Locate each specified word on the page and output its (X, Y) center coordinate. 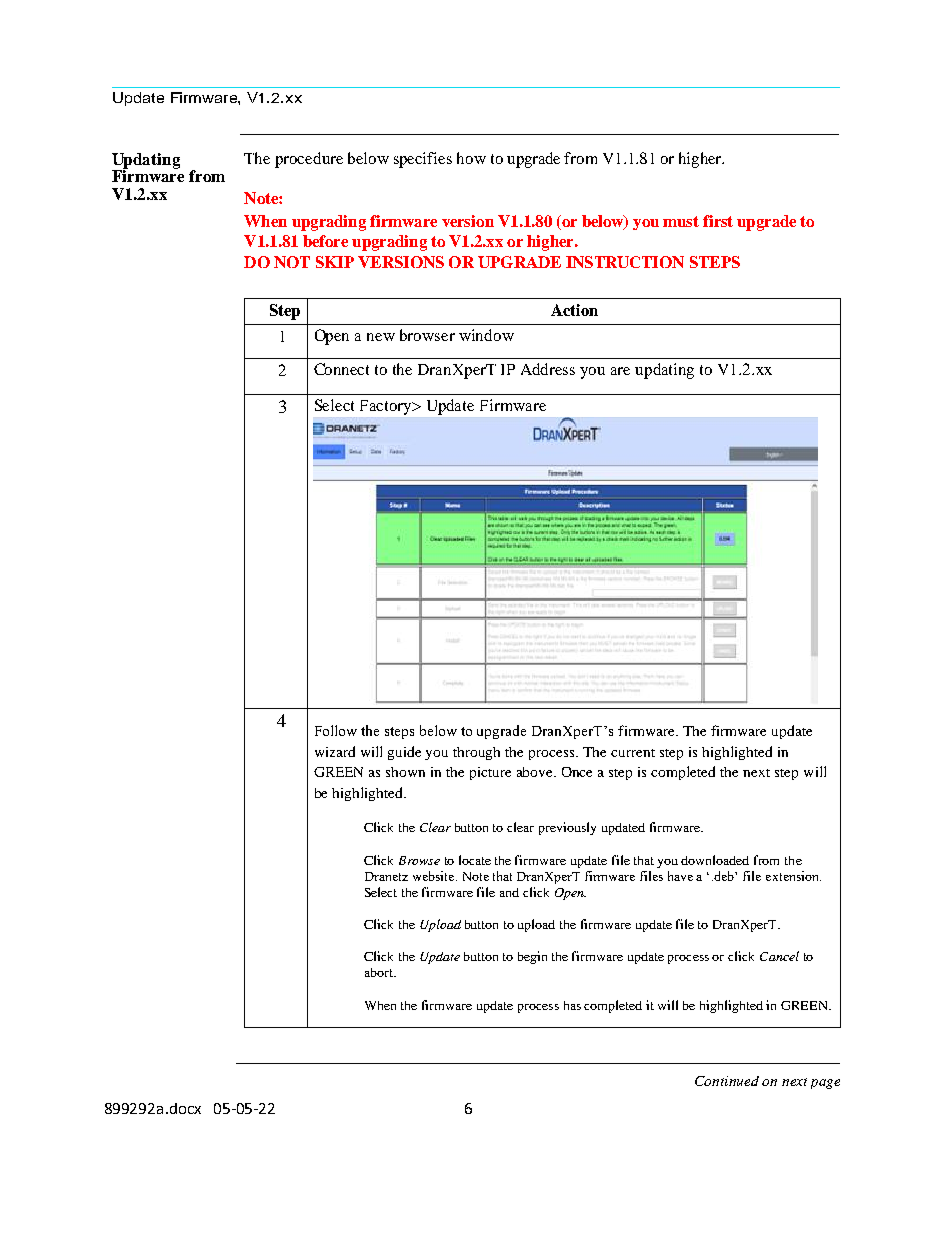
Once (577, 772)
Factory (387, 407)
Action (574, 310)
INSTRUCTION (625, 262)
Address (548, 369)
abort (380, 972)
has (572, 1005)
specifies (423, 160)
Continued (727, 1081)
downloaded (715, 860)
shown (405, 772)
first (718, 221)
